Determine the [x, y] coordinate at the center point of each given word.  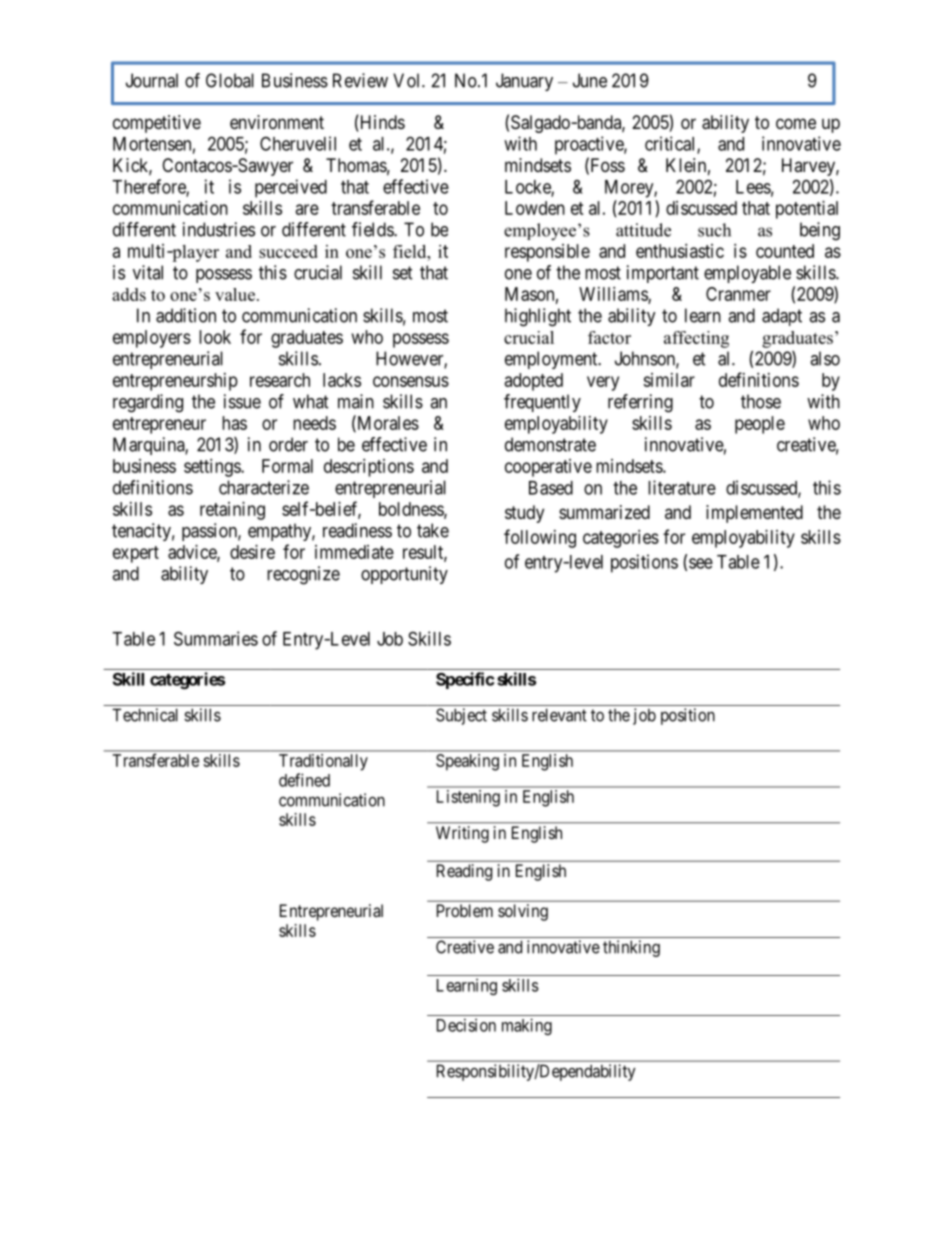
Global [230, 80]
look [215, 337]
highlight [538, 317]
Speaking [467, 762]
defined [304, 780]
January [524, 82]
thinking [631, 948]
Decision [466, 1025]
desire [252, 552]
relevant [559, 715]
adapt [782, 317]
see [701, 563]
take [433, 530]
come [796, 123]
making [527, 1026]
